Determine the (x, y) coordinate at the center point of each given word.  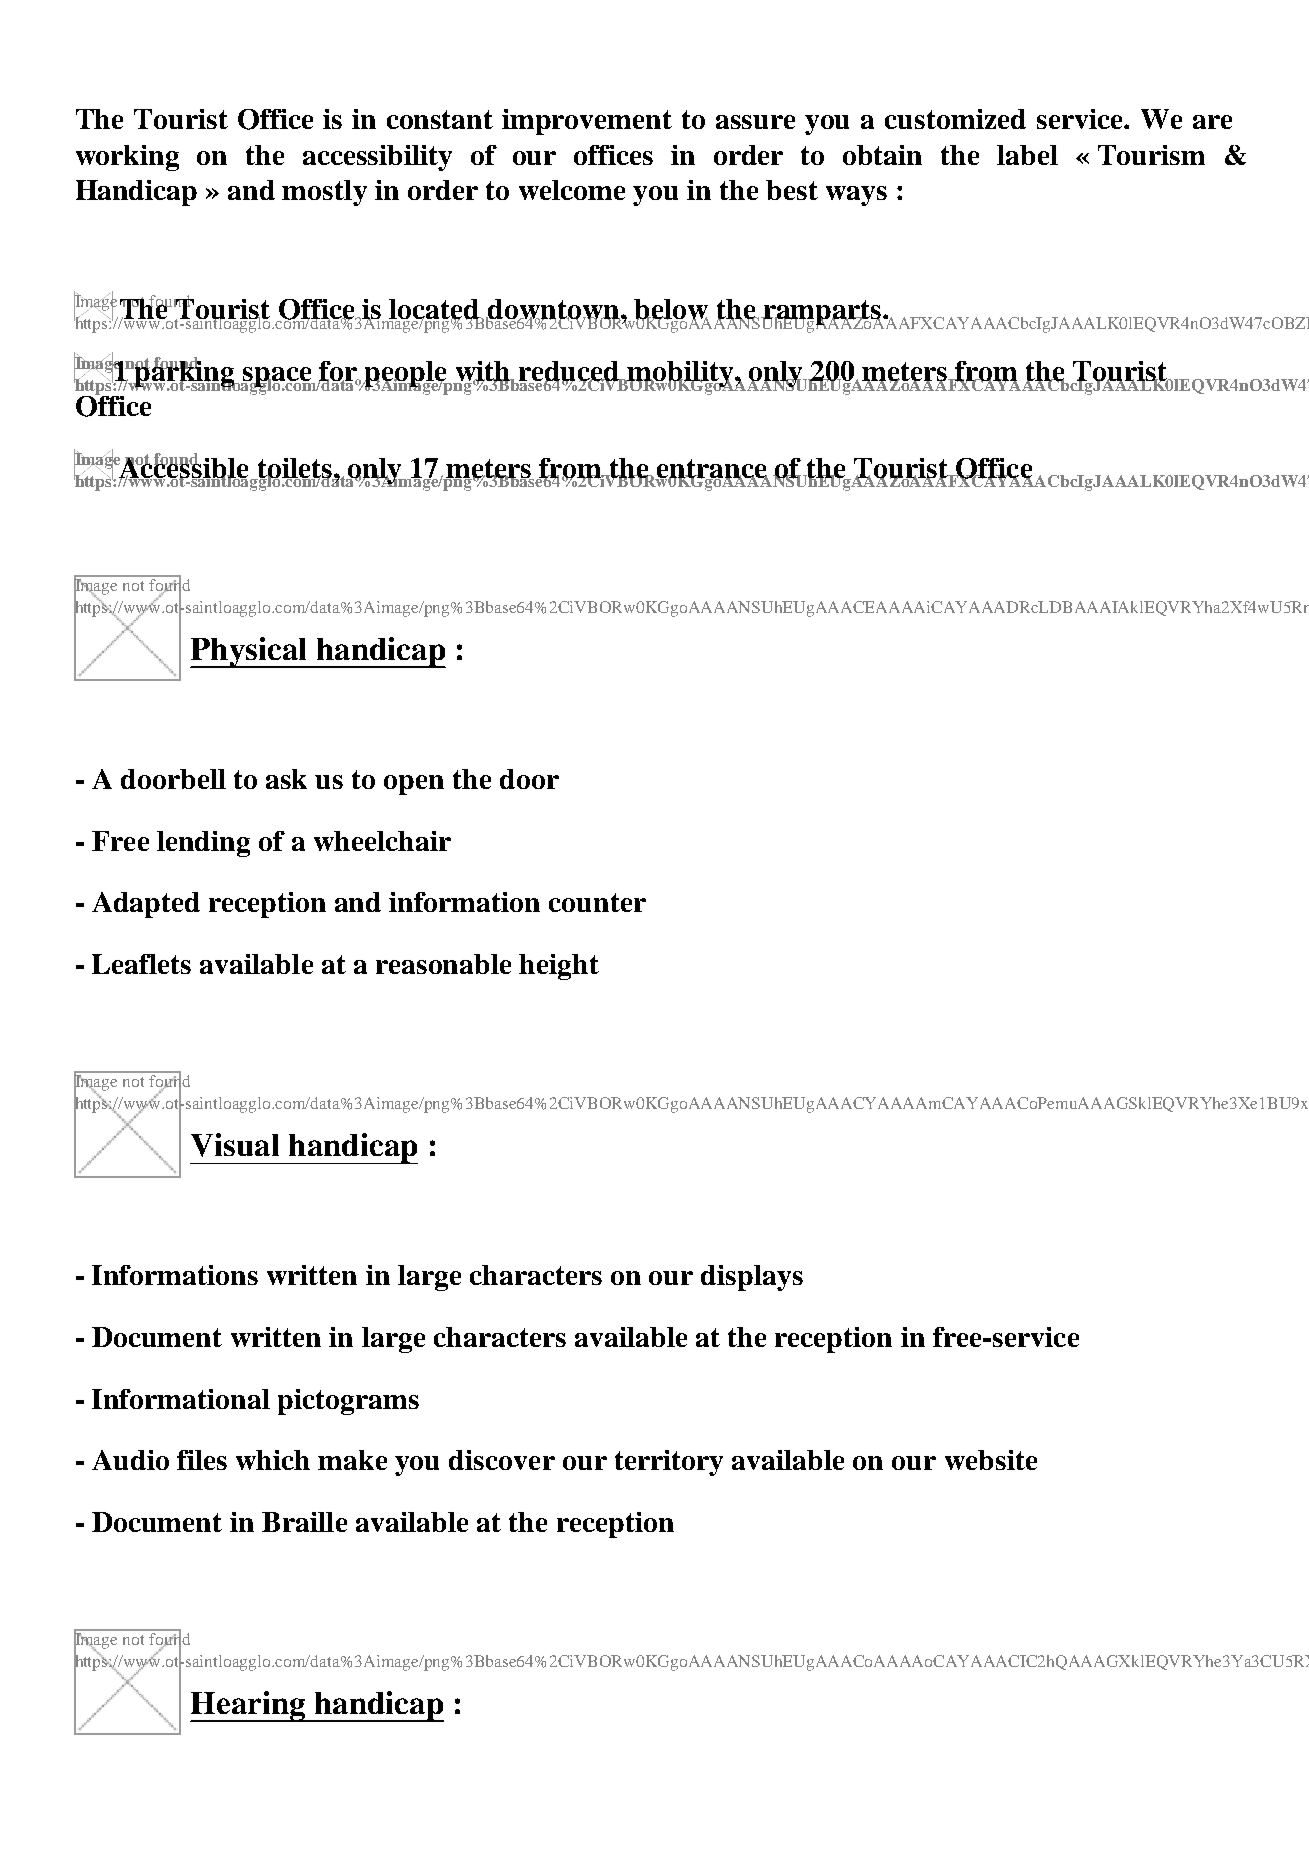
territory (669, 1463)
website (991, 1460)
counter (597, 902)
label (1027, 155)
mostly (324, 193)
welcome (572, 190)
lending (203, 844)
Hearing (249, 1706)
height (559, 967)
